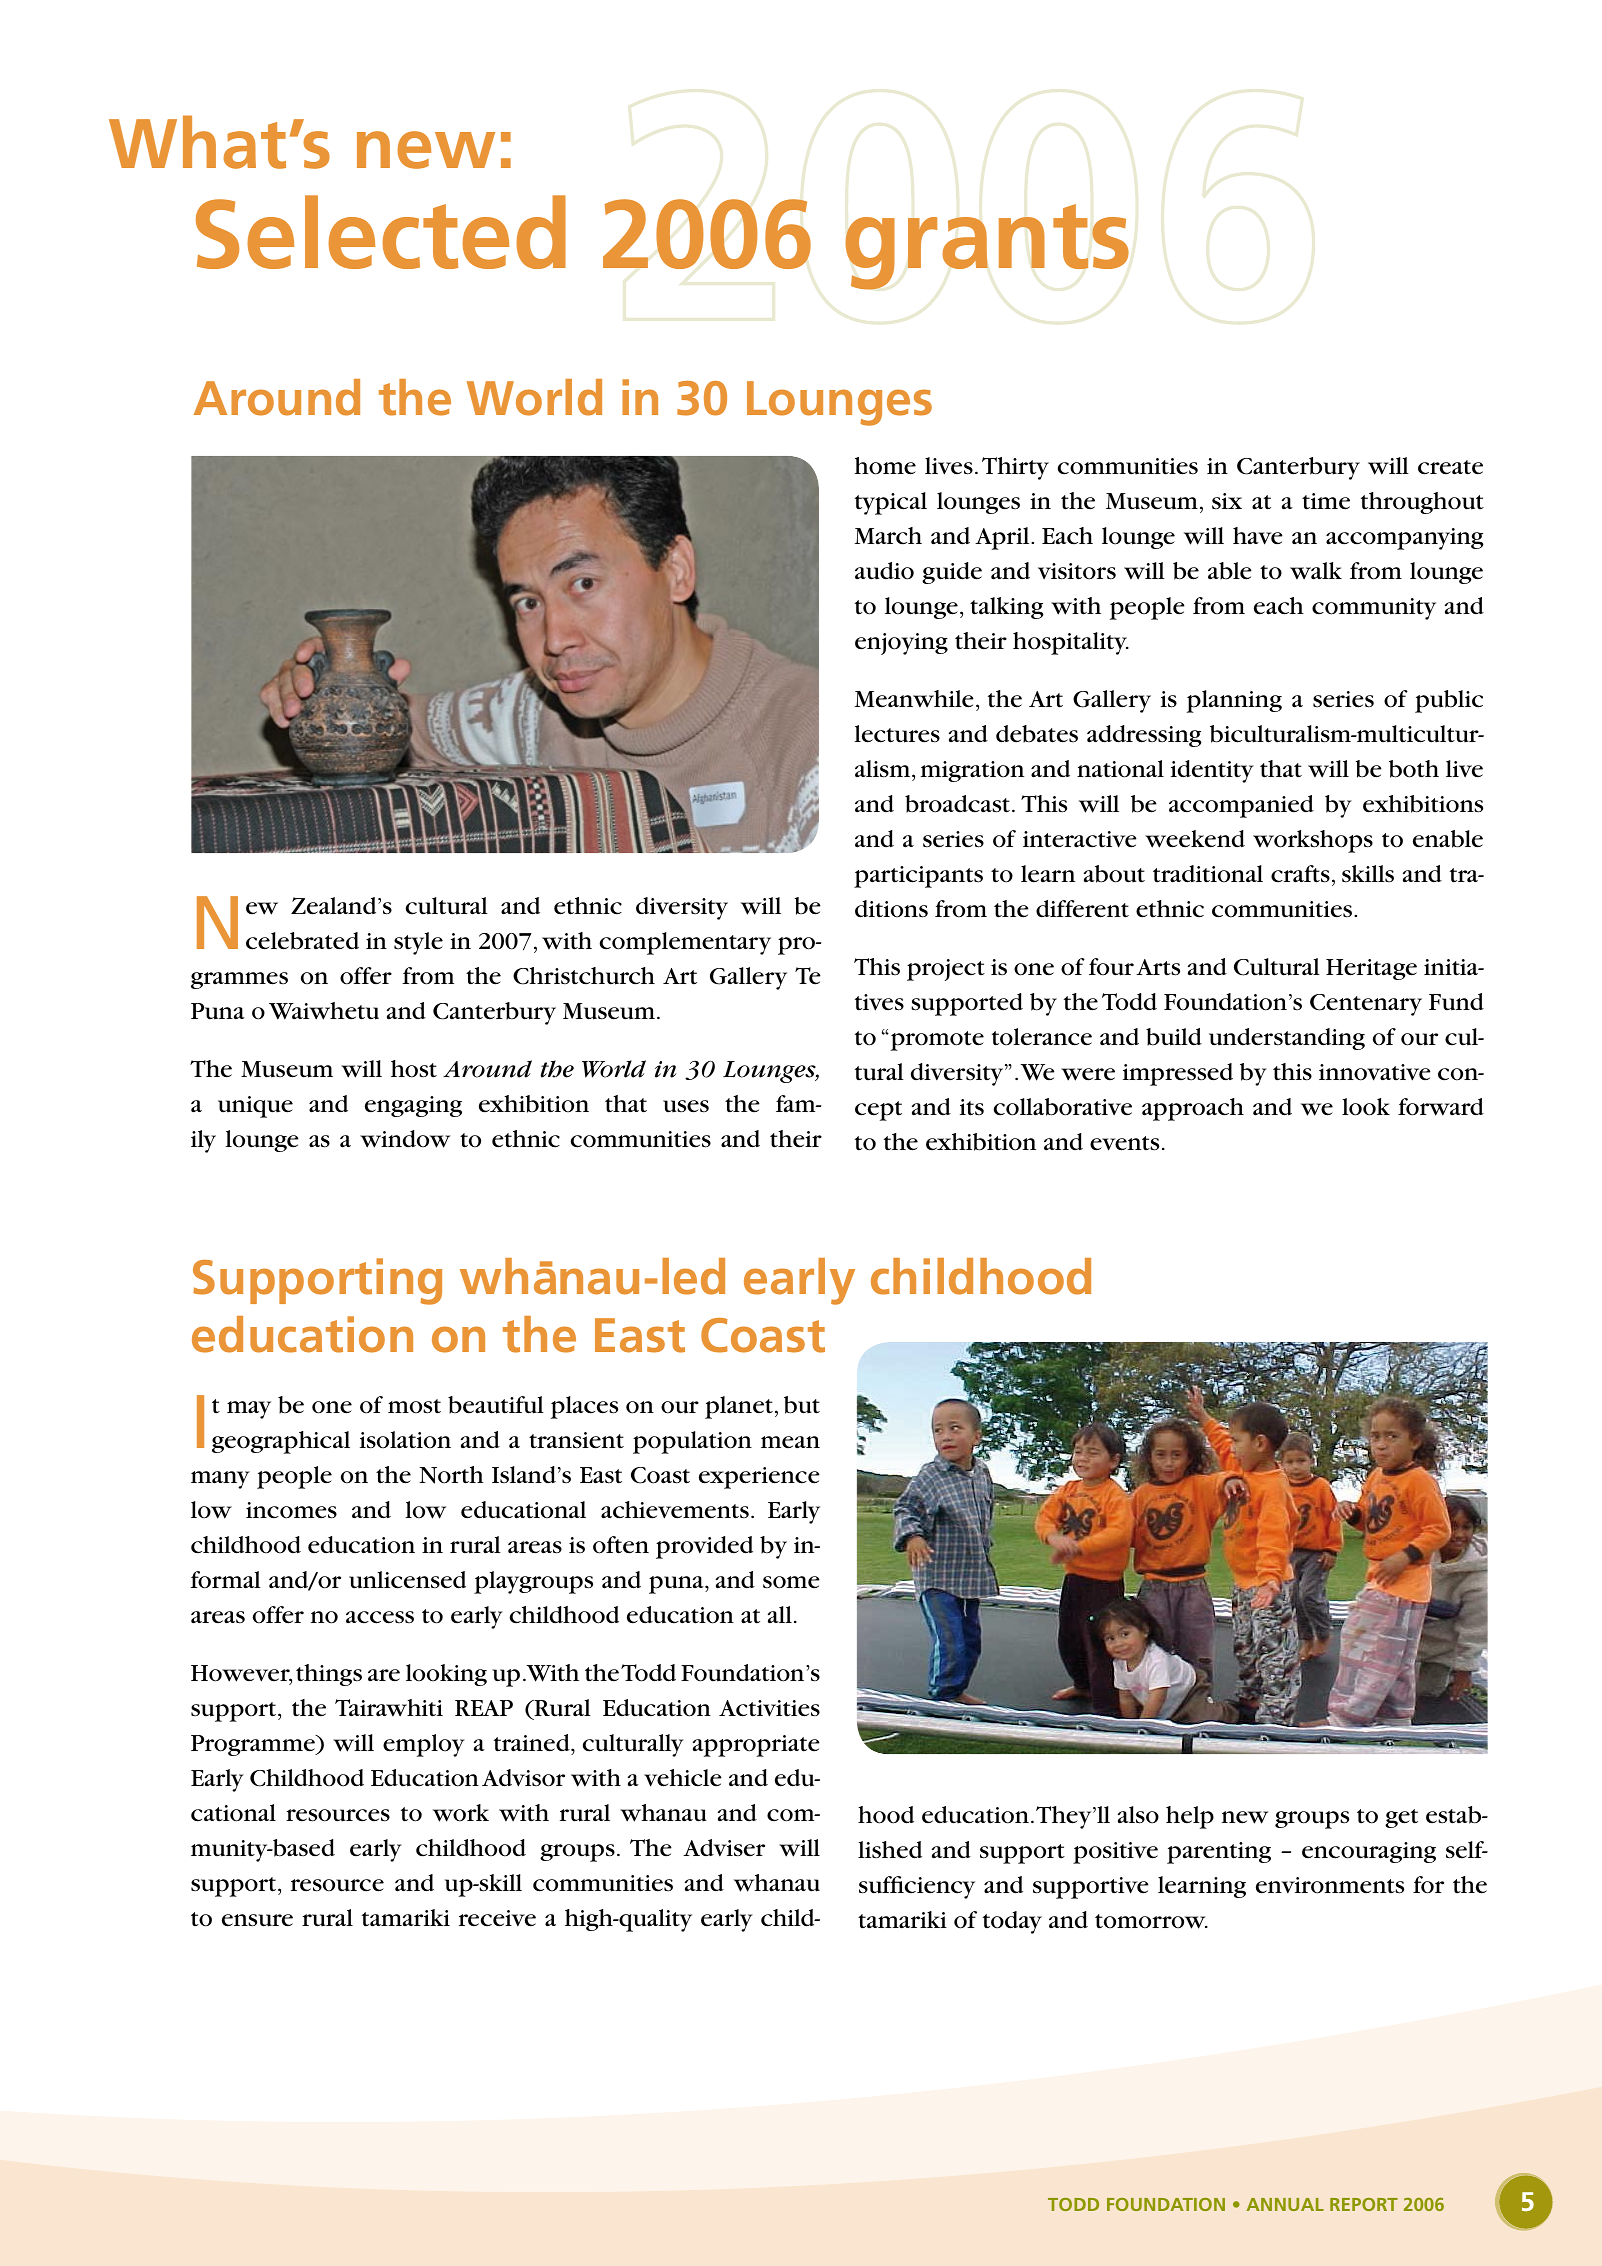  I want to click on annual, so click(1285, 2204).
